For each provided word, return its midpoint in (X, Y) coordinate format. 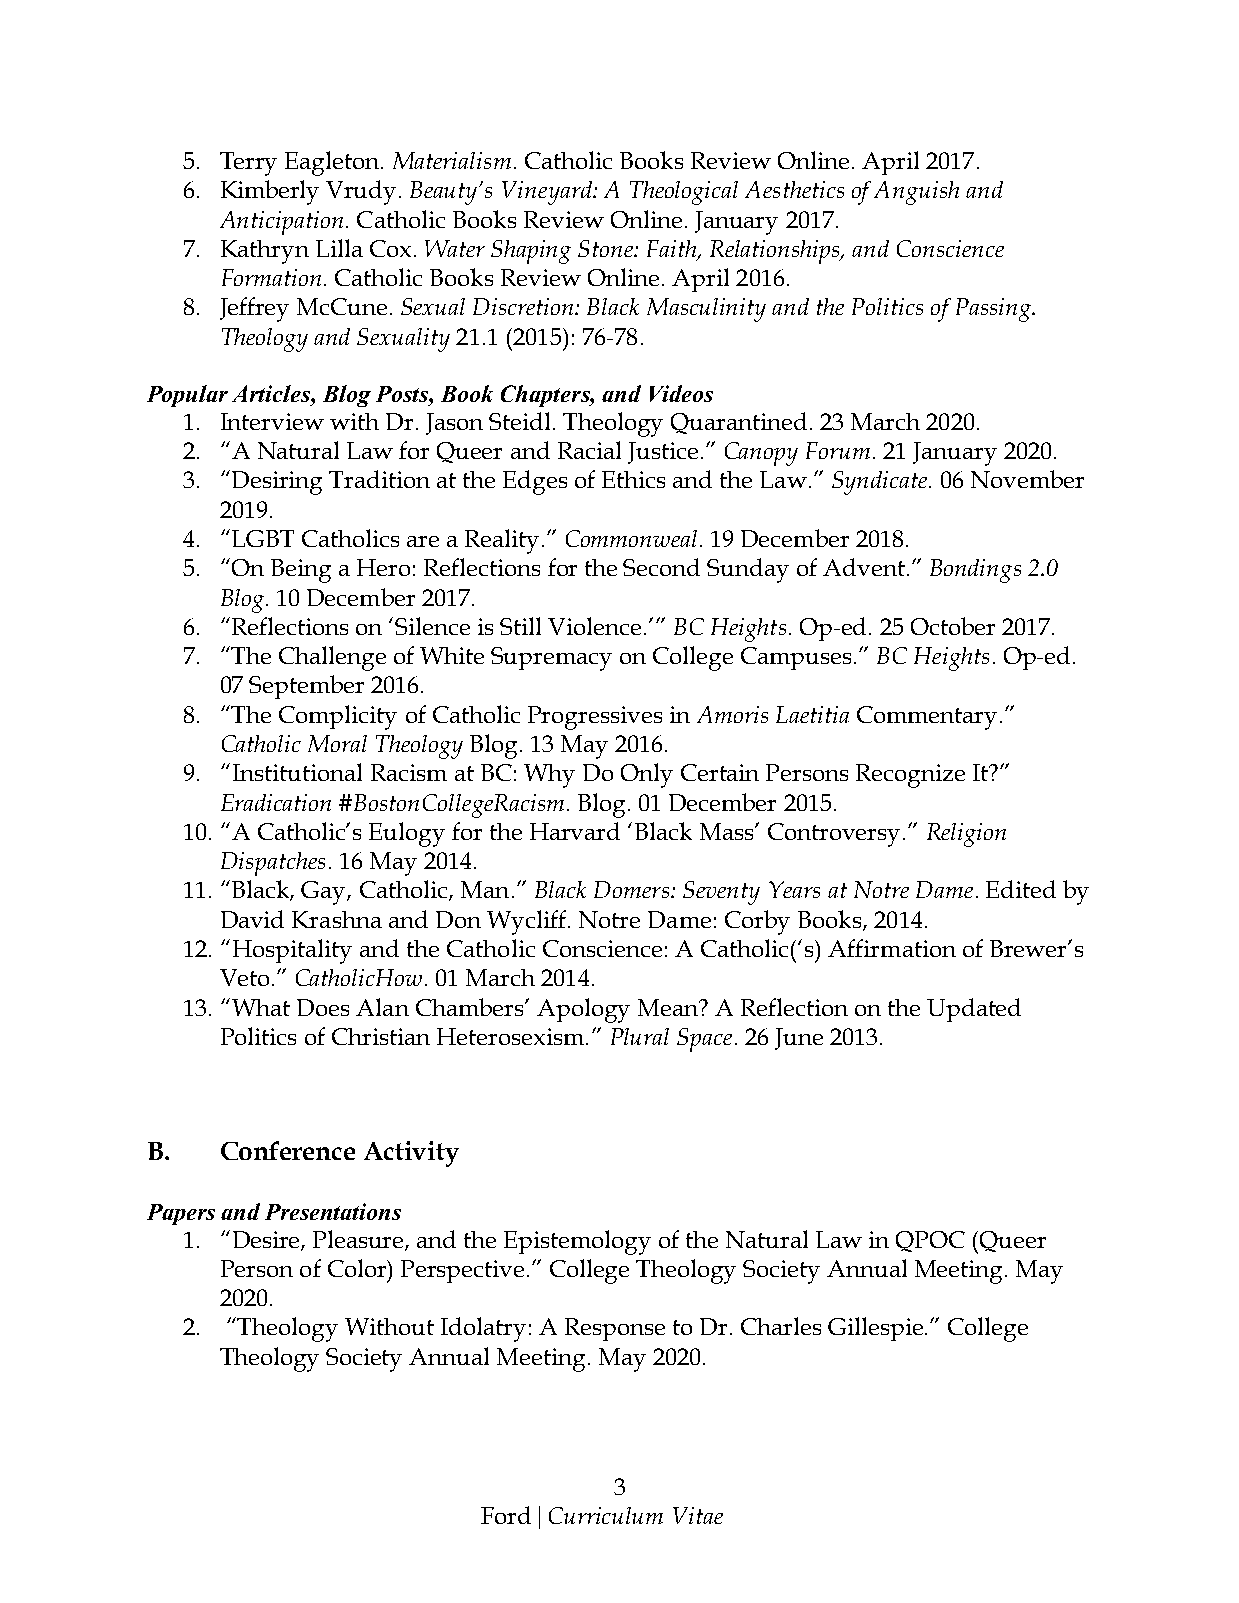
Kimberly (270, 192)
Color (358, 1268)
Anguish (916, 193)
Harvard (575, 831)
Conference (288, 1150)
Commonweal (631, 538)
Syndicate (881, 483)
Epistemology (577, 1242)
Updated (974, 1010)
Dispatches (273, 864)
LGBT (263, 538)
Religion (966, 835)
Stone (607, 248)
